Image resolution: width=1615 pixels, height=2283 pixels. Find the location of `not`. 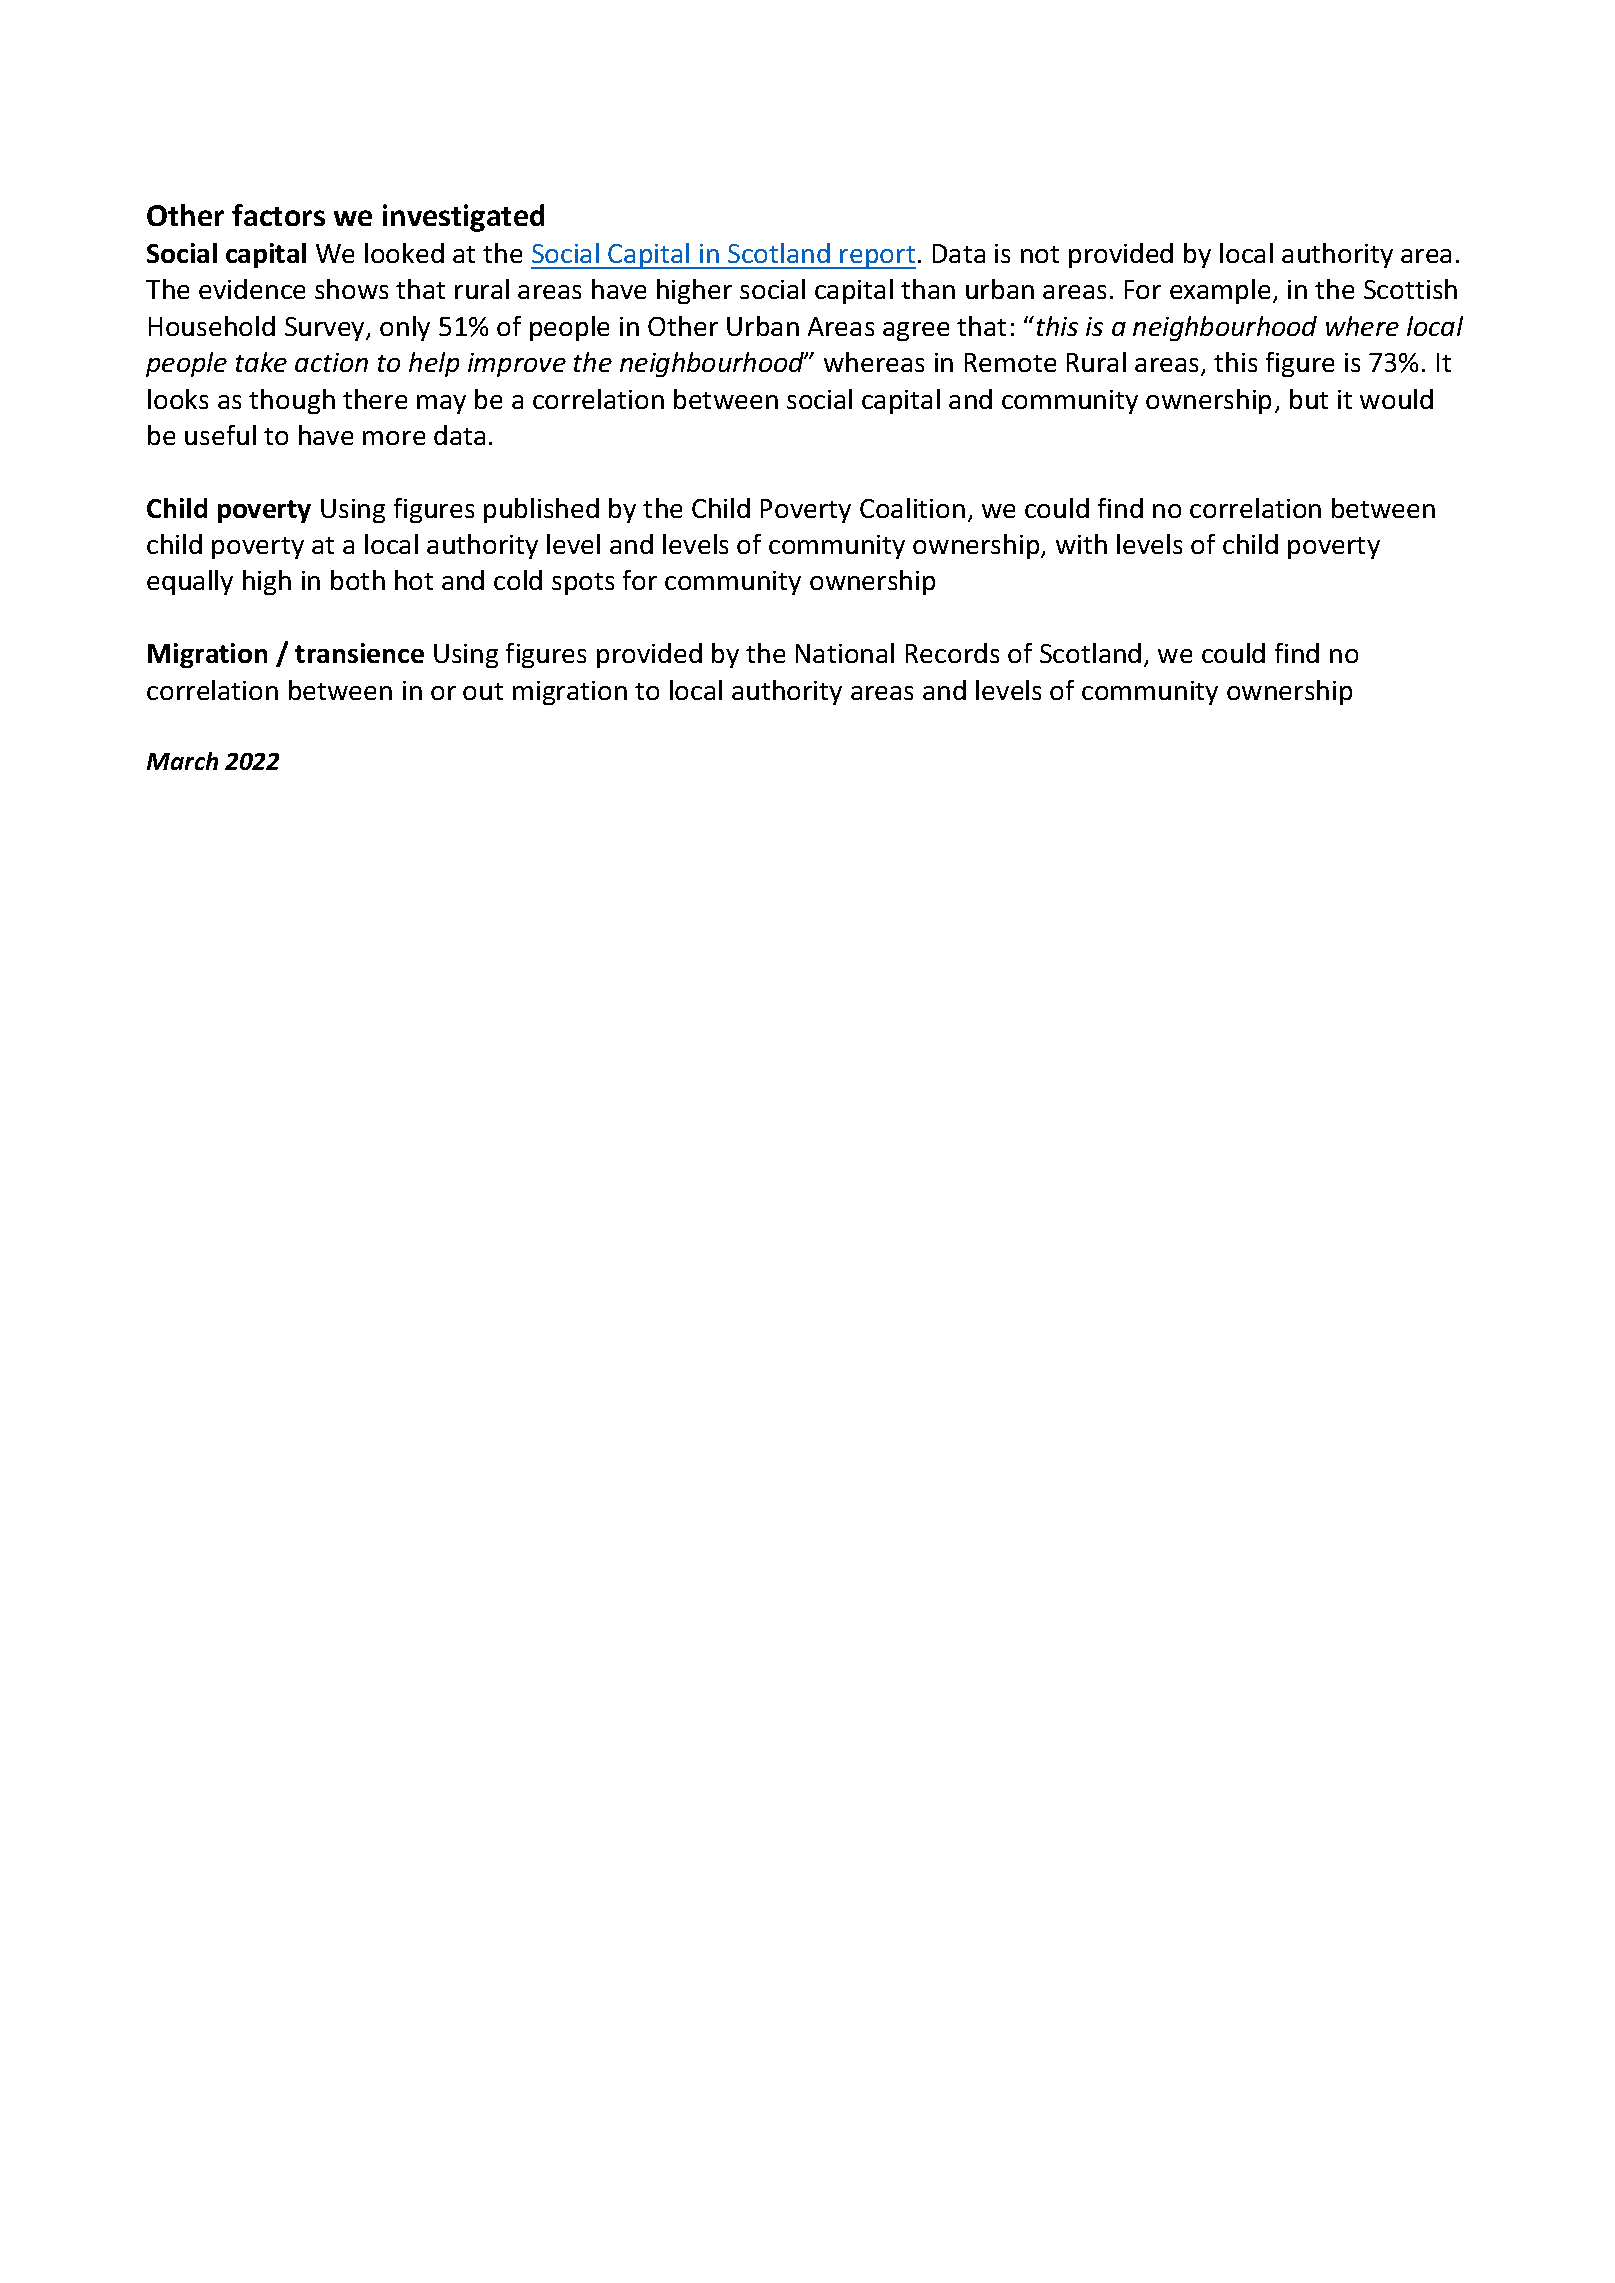

not is located at coordinates (1040, 254).
